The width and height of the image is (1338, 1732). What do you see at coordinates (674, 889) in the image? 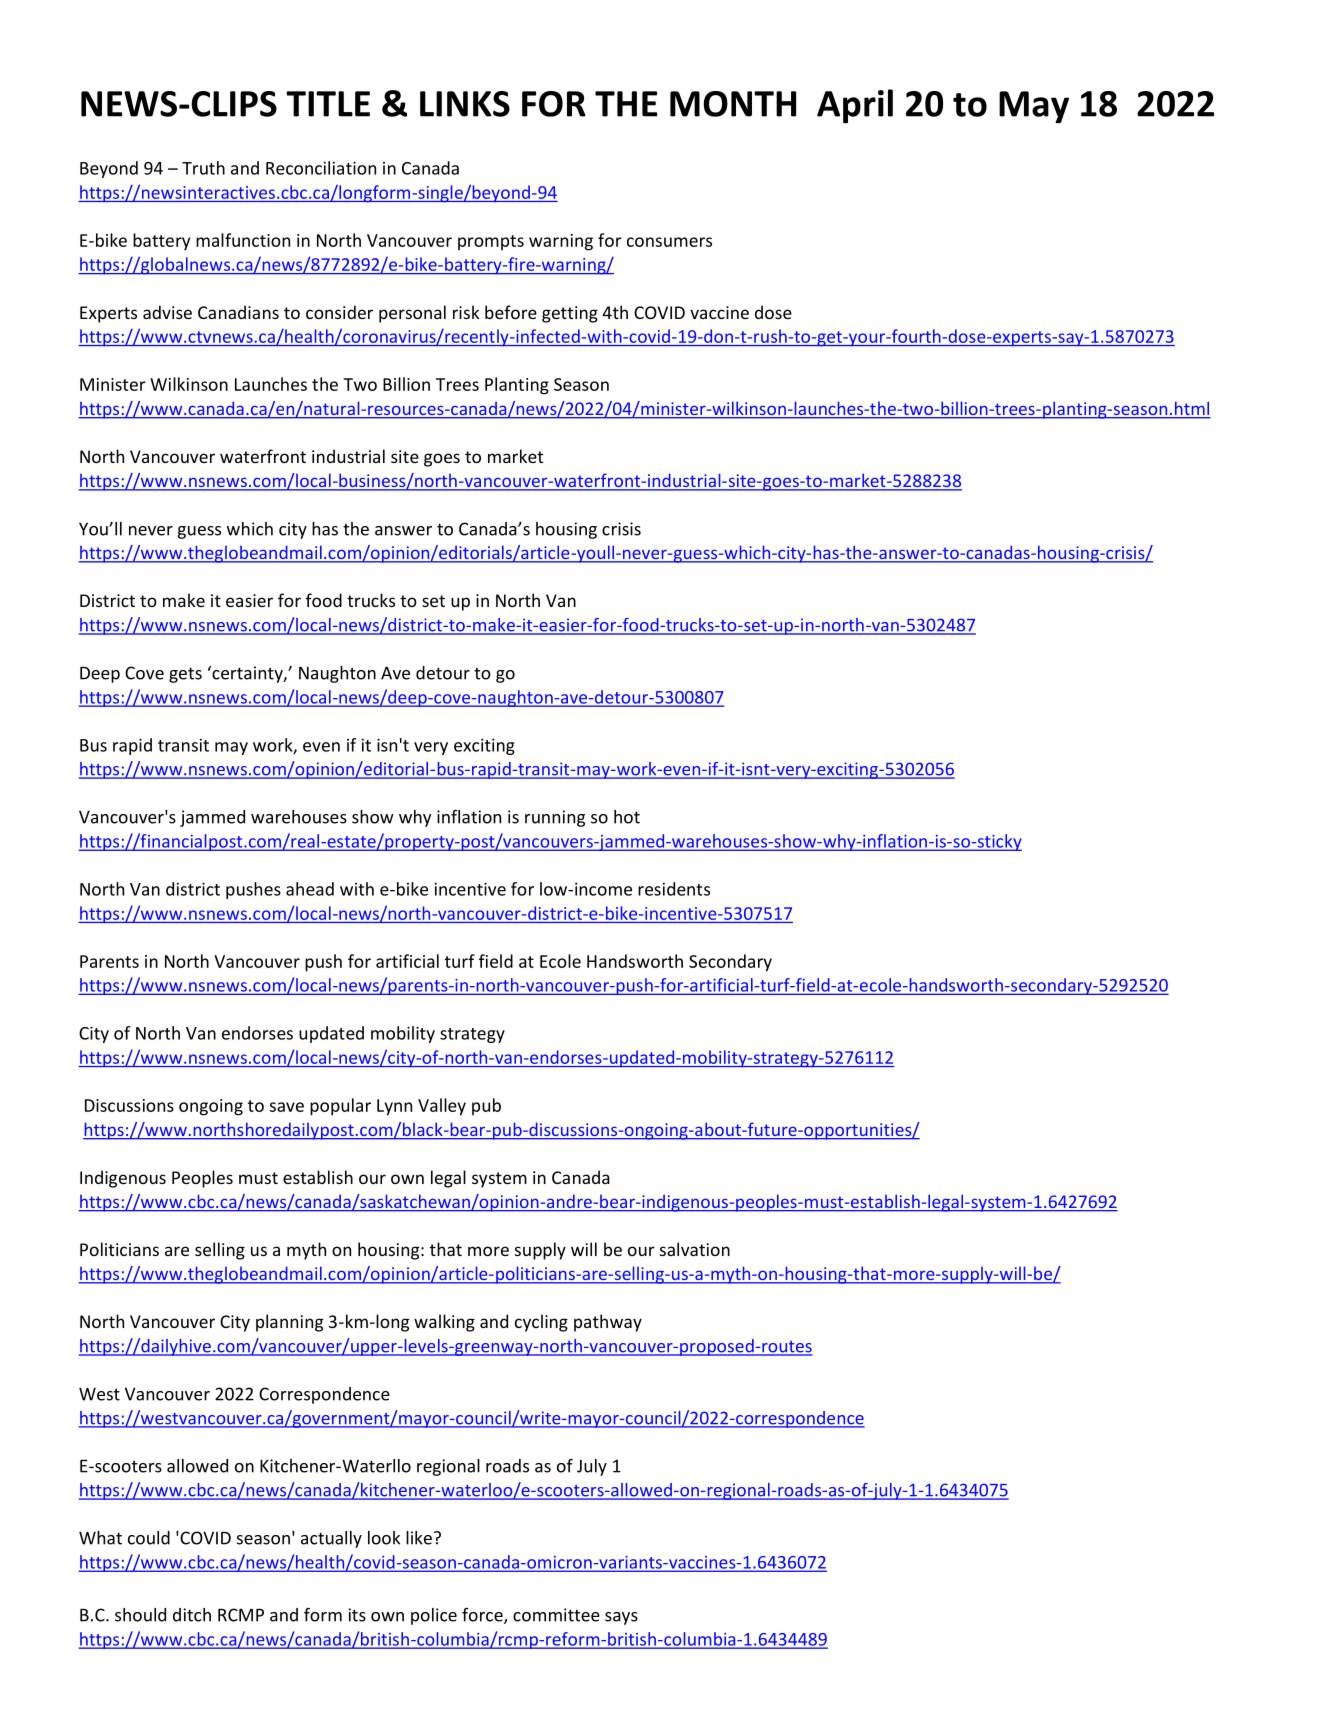
I see `residents` at bounding box center [674, 889].
